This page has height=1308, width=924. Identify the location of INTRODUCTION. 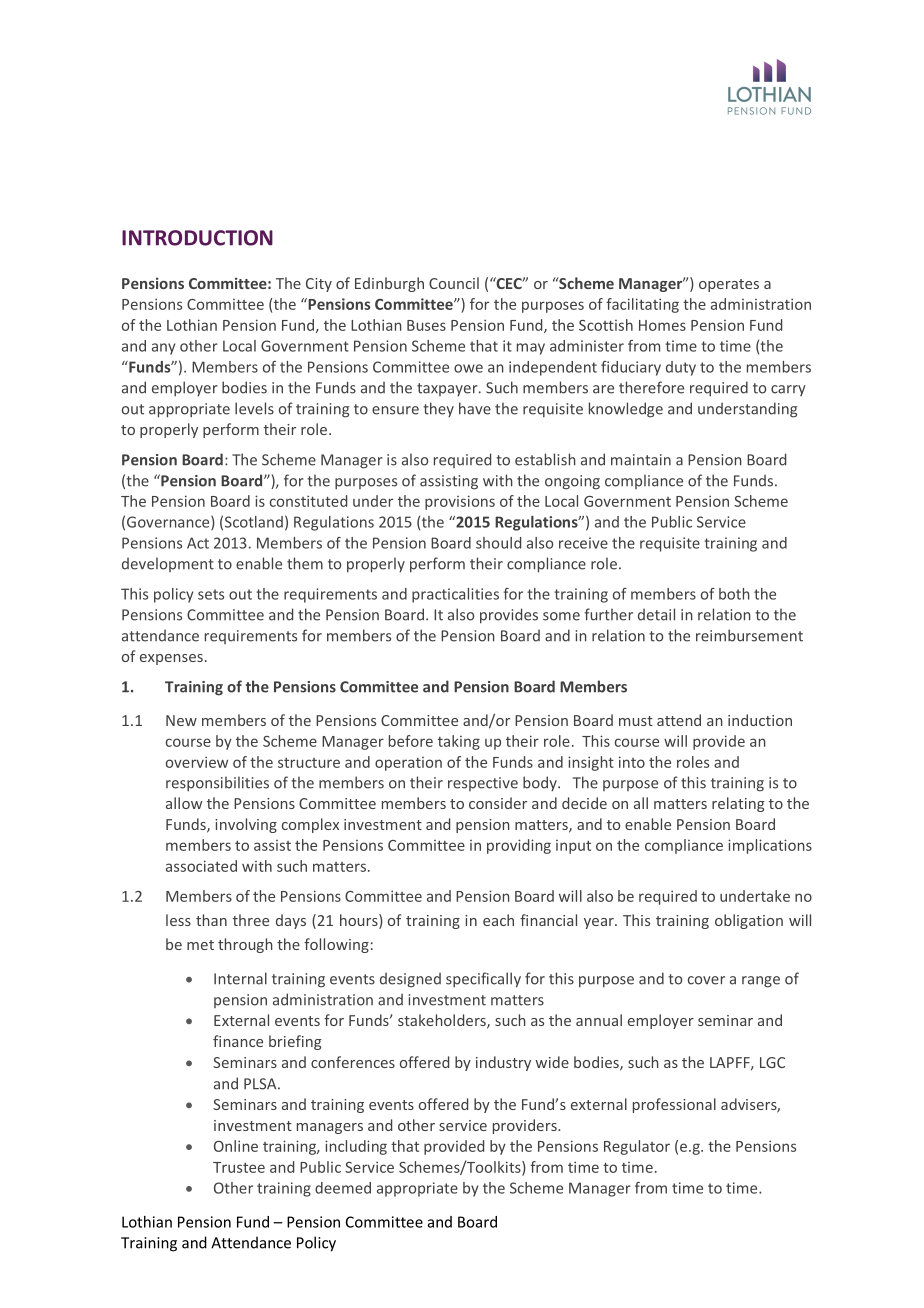
(197, 238).
